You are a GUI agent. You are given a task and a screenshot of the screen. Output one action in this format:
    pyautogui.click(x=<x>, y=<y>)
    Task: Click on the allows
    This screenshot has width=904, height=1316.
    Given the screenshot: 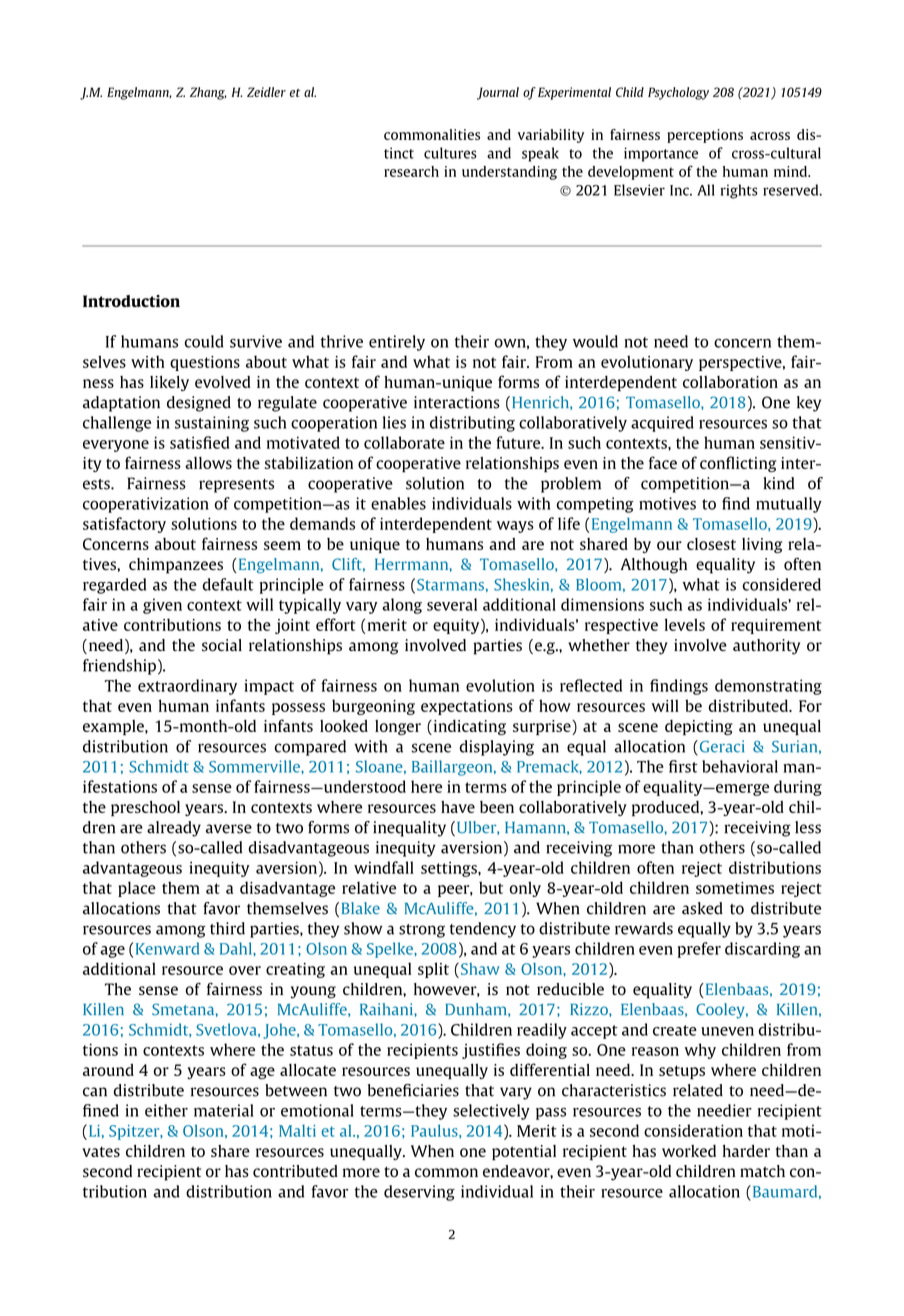 What is the action you would take?
    pyautogui.click(x=208, y=463)
